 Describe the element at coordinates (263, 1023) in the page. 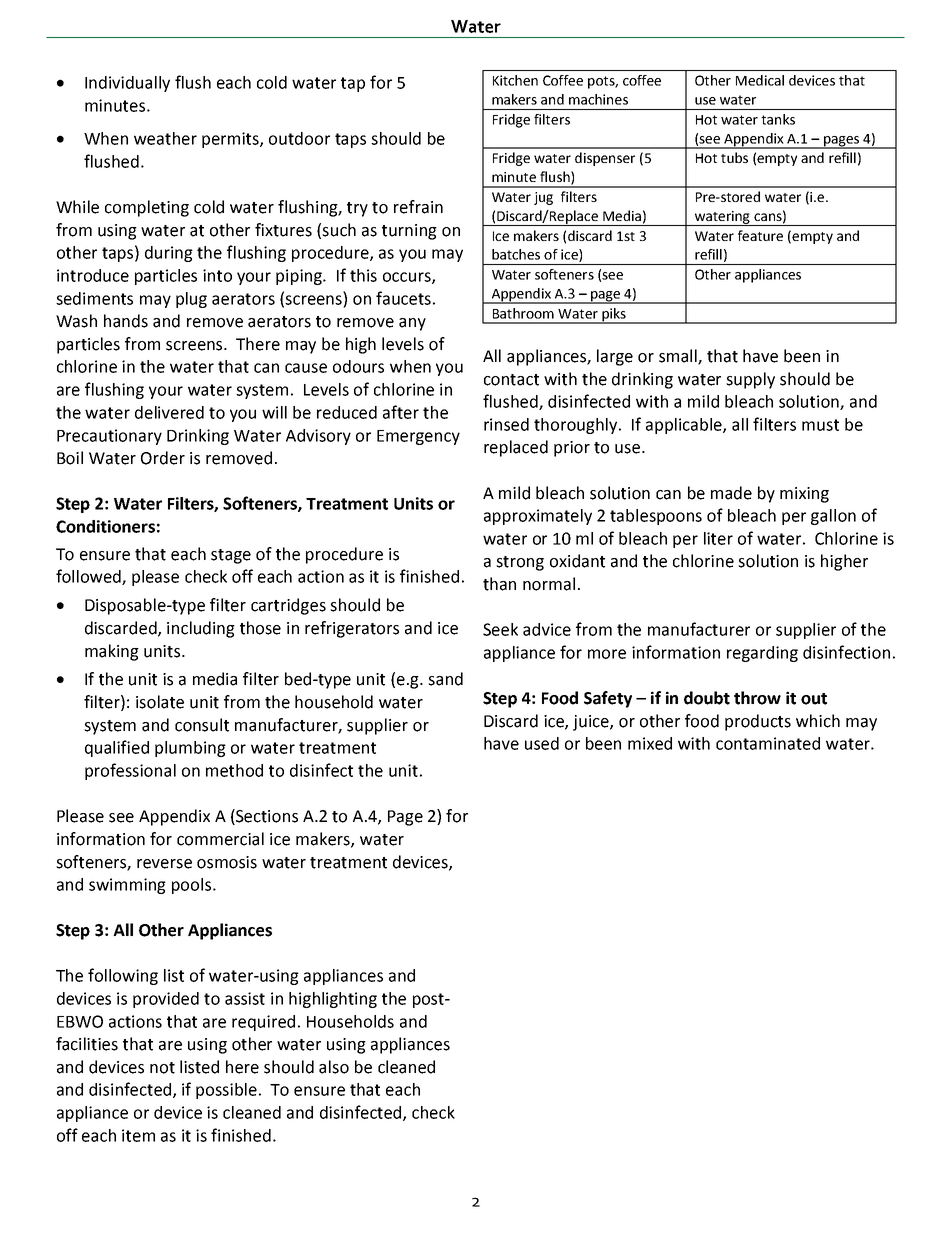

I see `required` at that location.
